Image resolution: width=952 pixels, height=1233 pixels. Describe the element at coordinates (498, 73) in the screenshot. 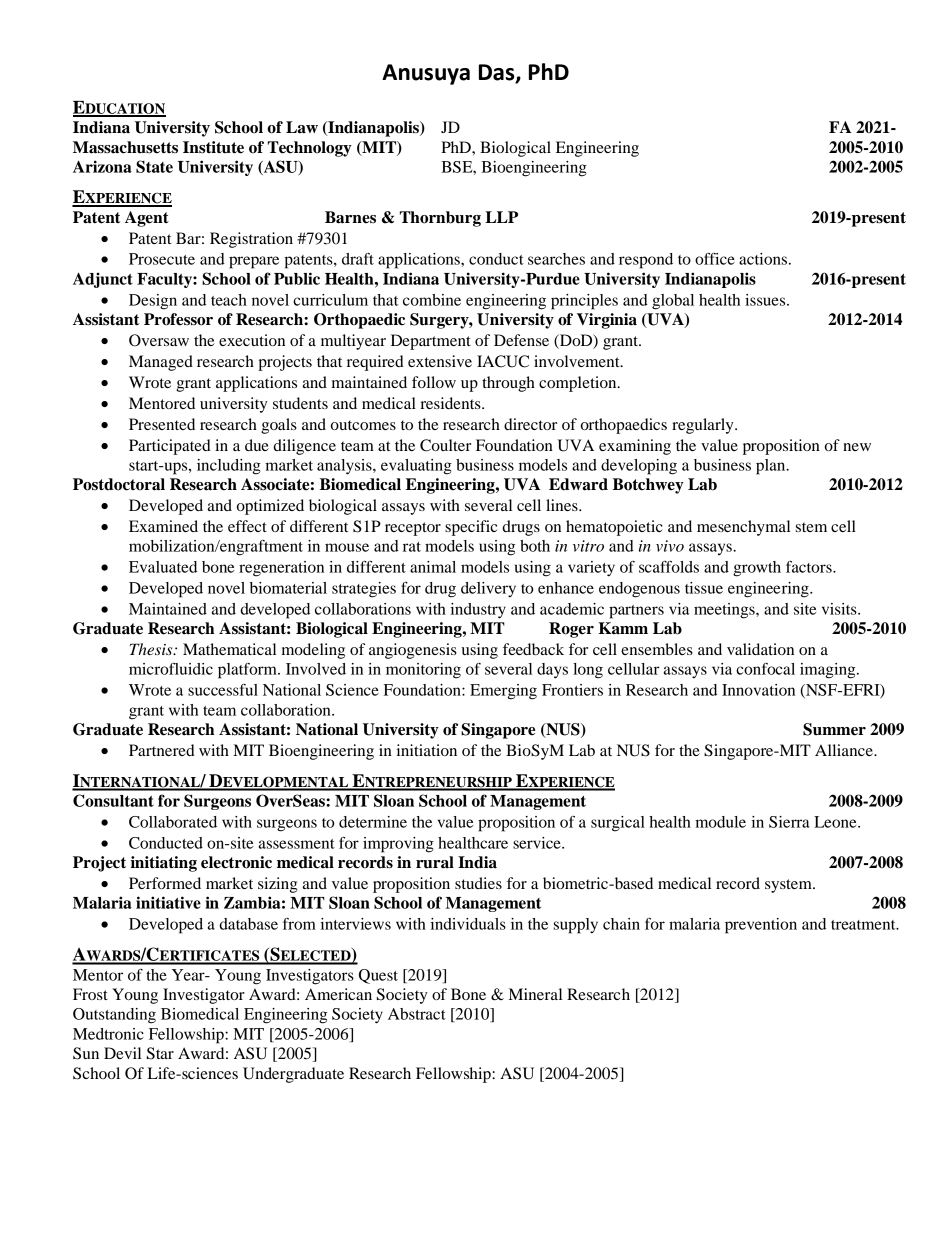

I see `Das` at that location.
